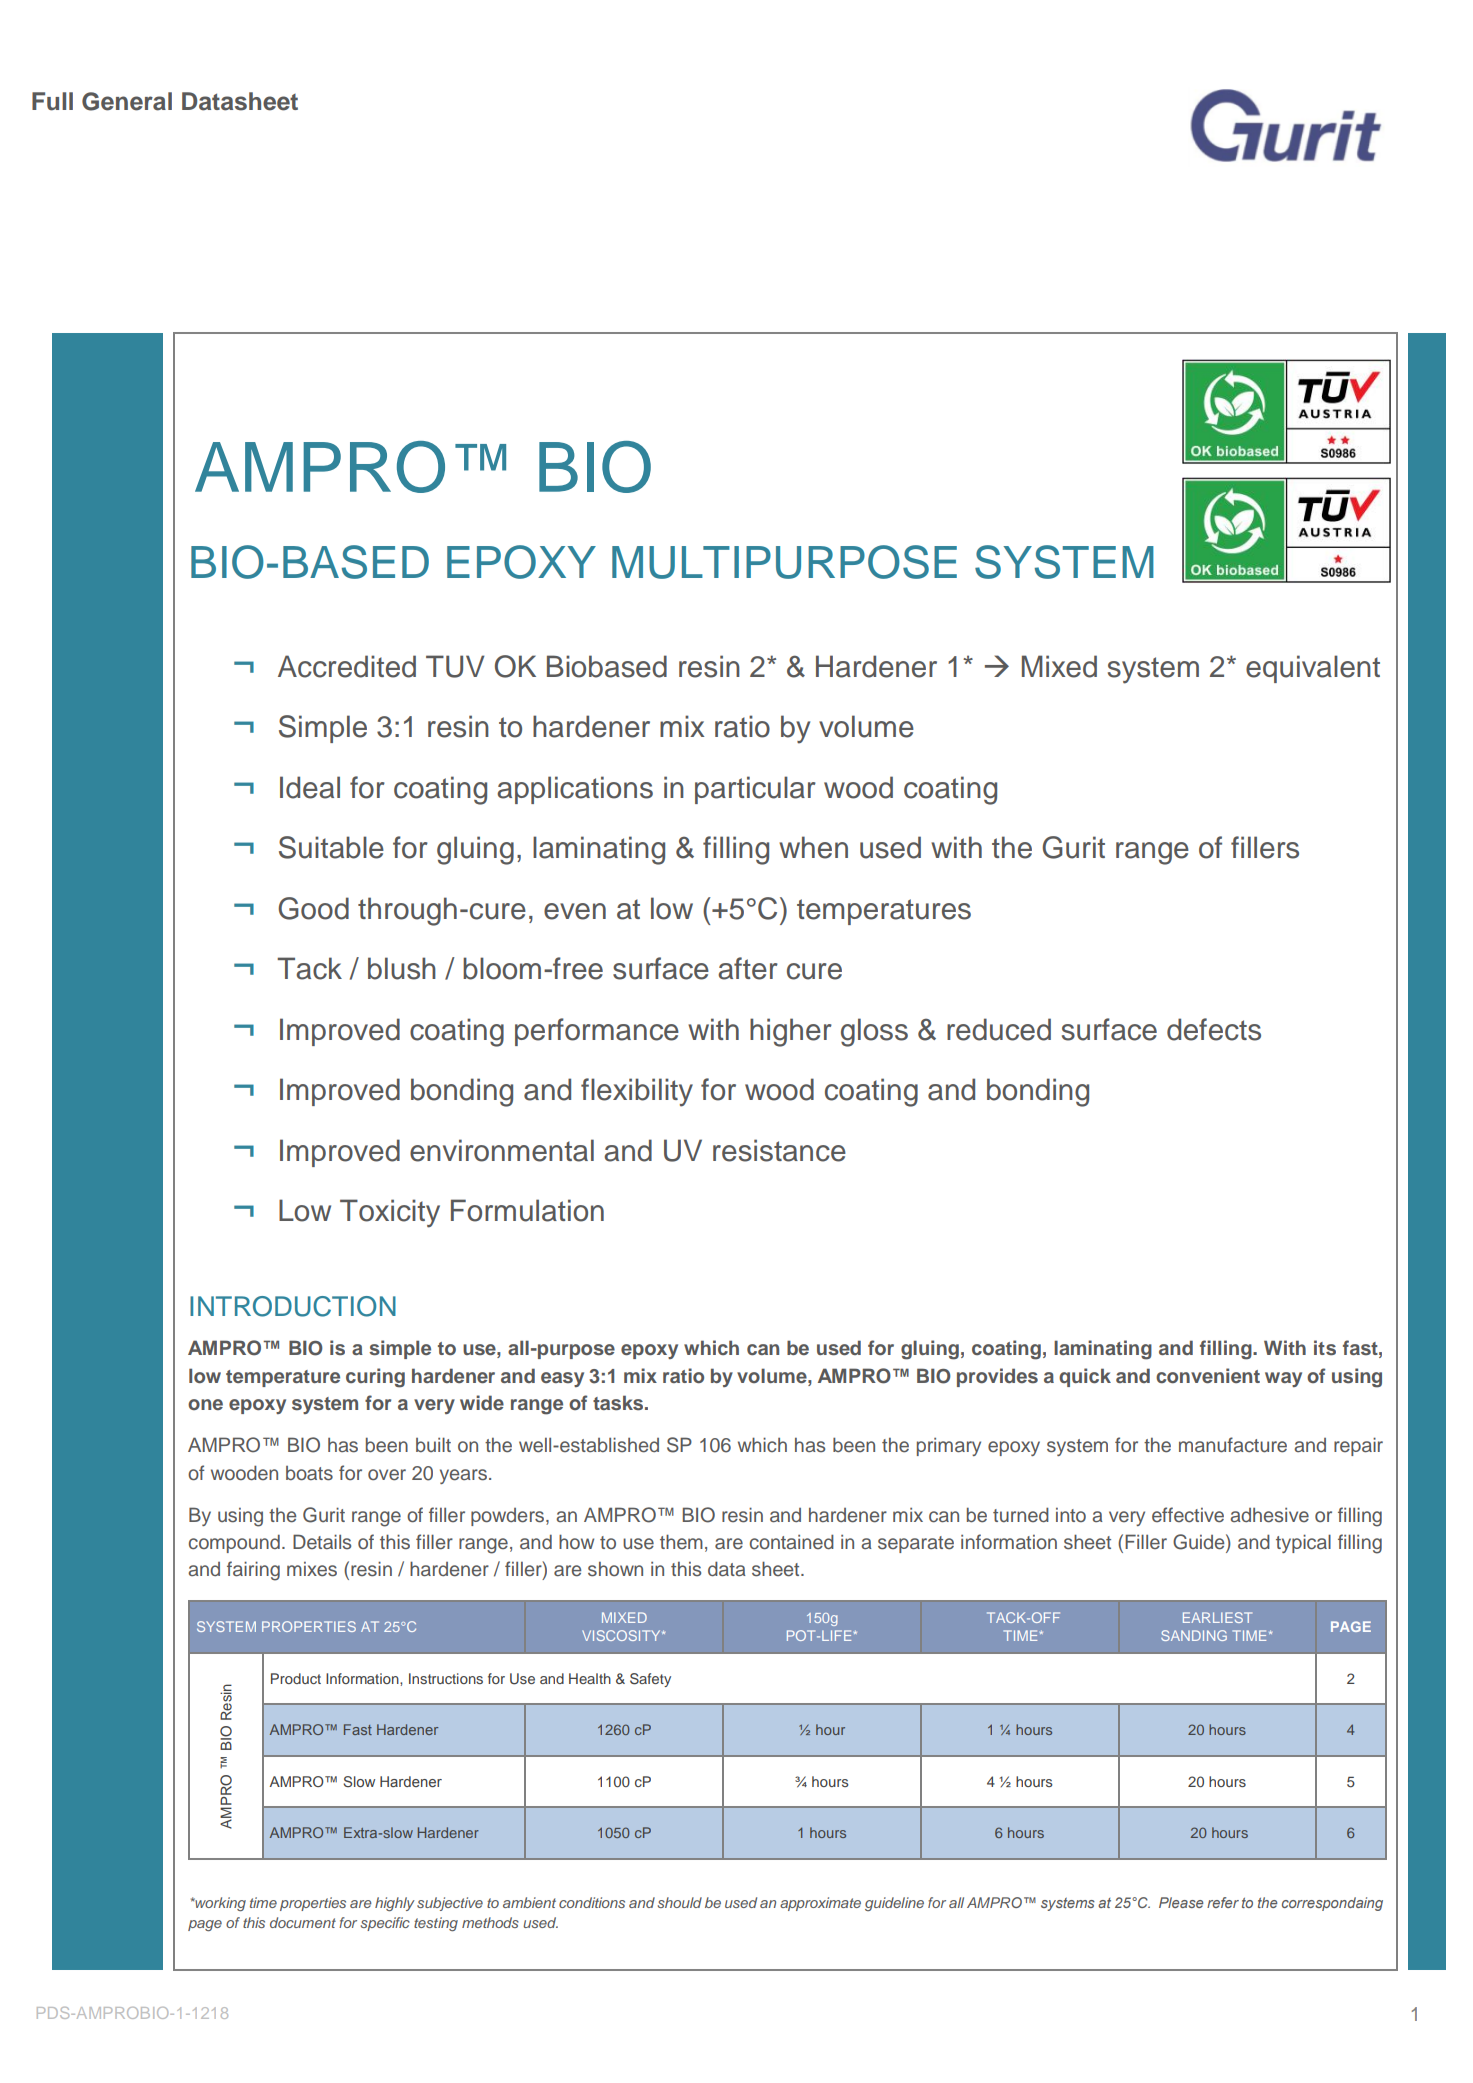 This screenshot has width=1473, height=2083. I want to click on should, so click(680, 1902).
